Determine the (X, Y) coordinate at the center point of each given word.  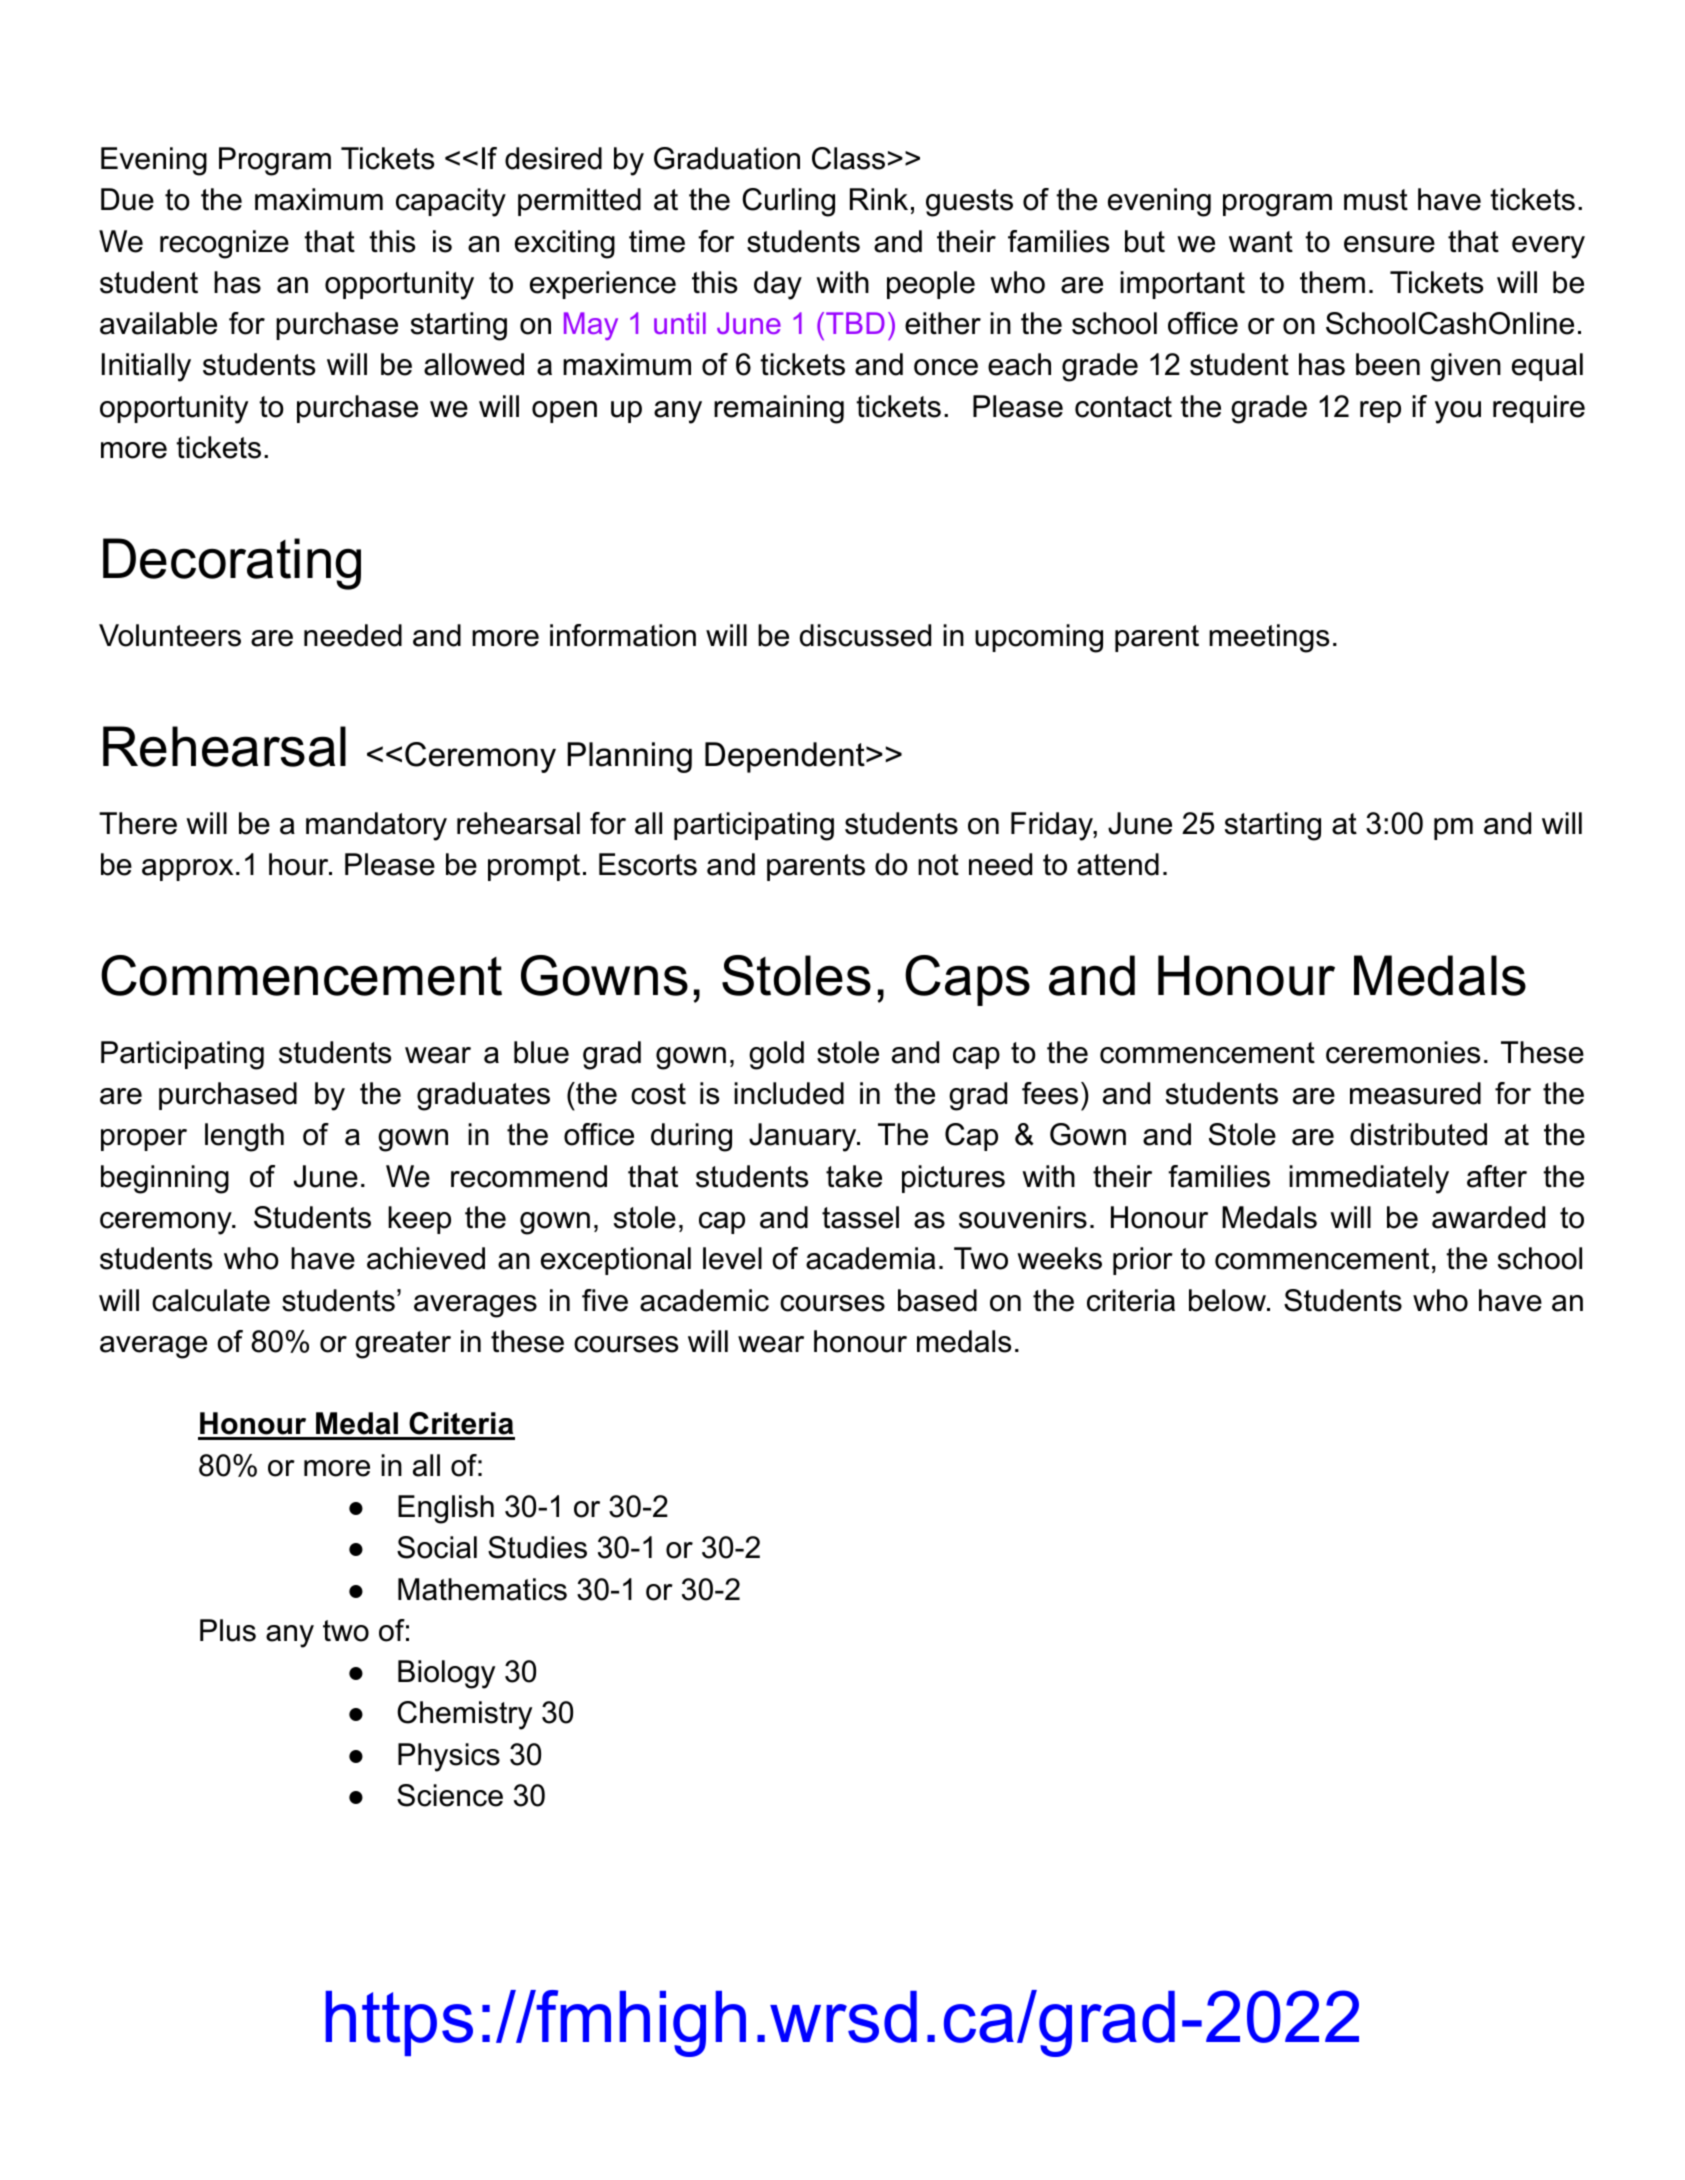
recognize (224, 244)
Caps (967, 980)
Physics (449, 1757)
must (1376, 200)
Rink (879, 199)
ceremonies (1403, 1052)
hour (300, 864)
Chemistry (464, 1715)
